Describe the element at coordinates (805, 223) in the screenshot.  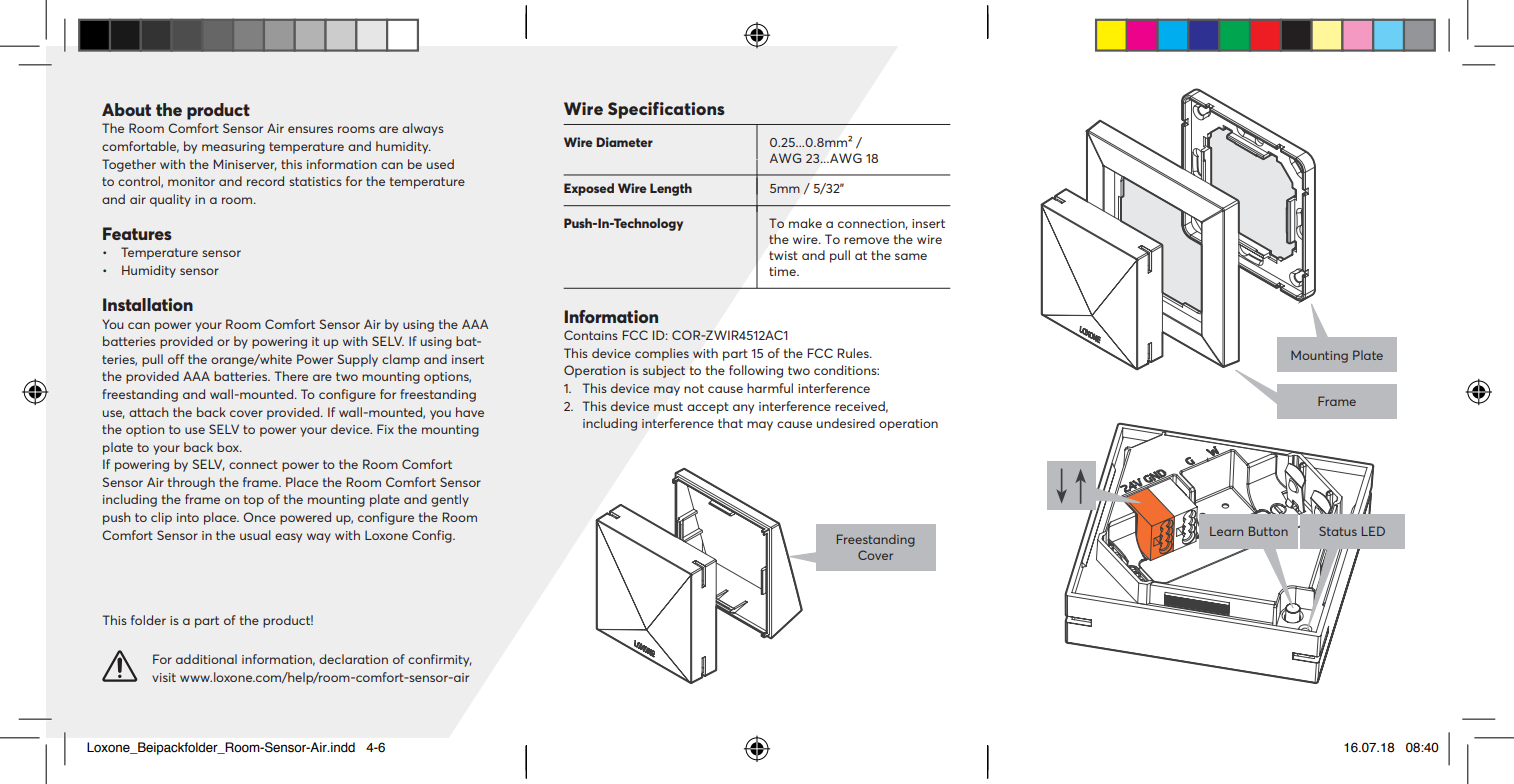
I see `make` at that location.
